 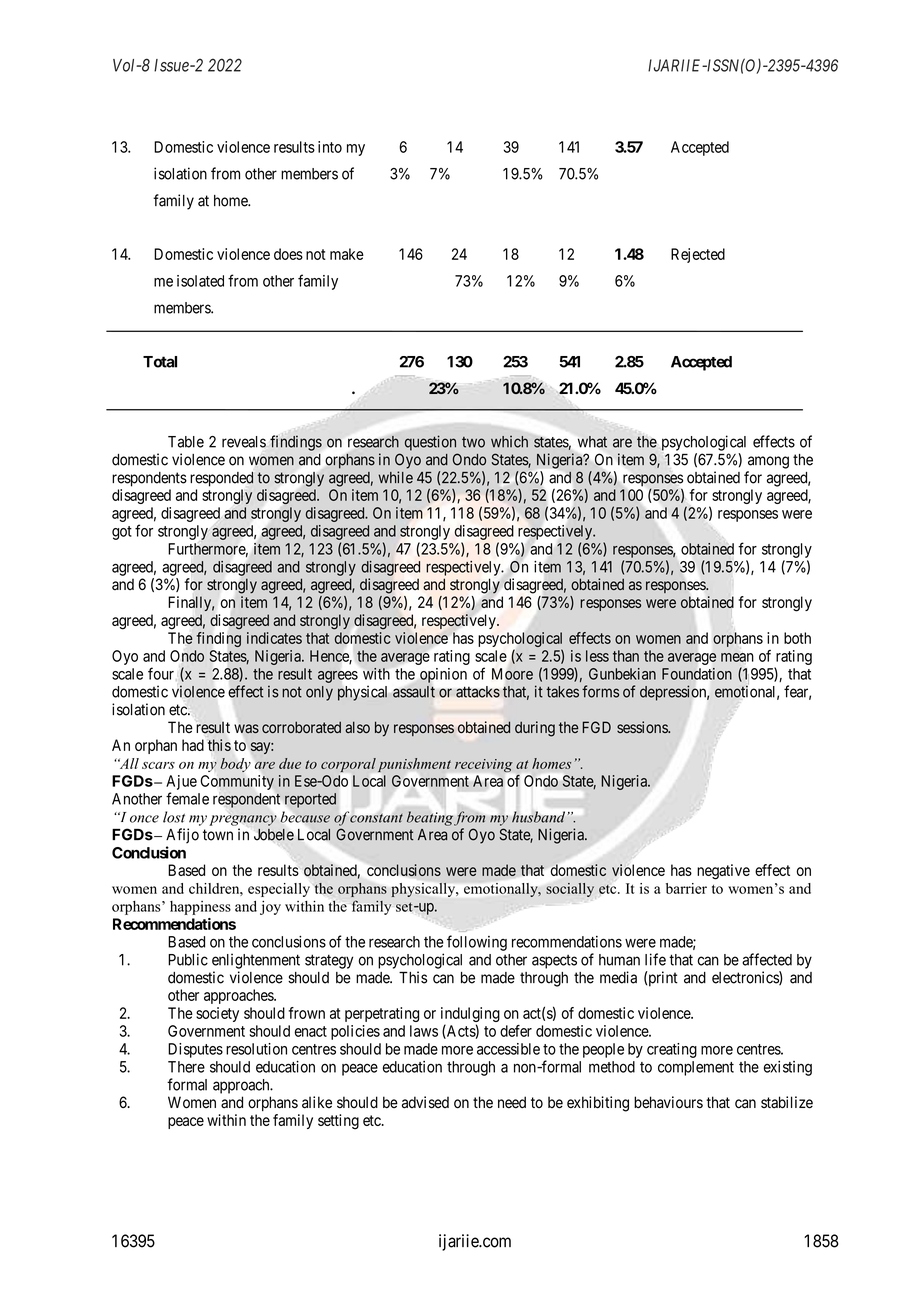 I want to click on two, so click(x=473, y=442).
